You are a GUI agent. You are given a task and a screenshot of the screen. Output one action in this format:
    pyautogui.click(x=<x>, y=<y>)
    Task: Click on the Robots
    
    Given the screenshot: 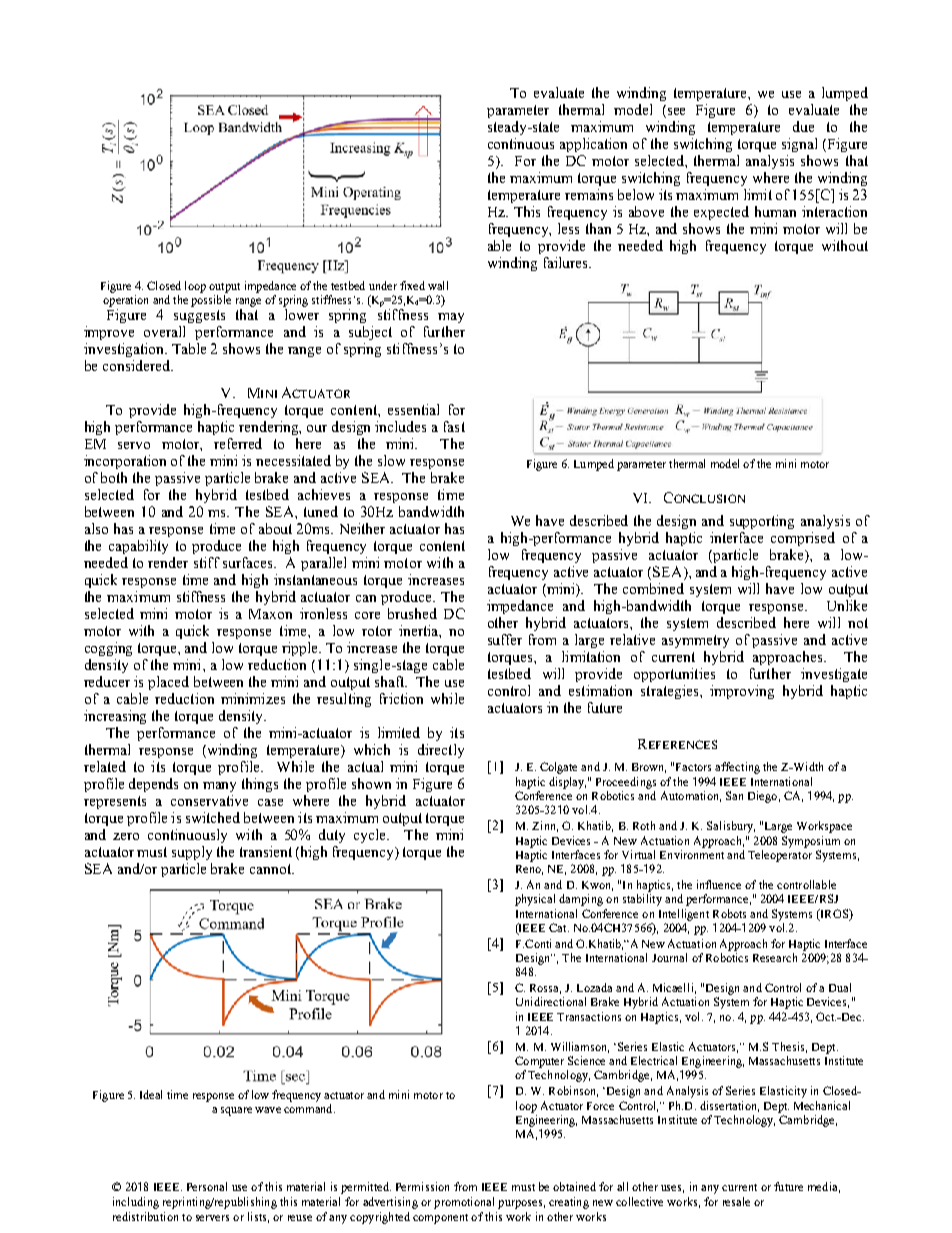 What is the action you would take?
    pyautogui.click(x=729, y=913)
